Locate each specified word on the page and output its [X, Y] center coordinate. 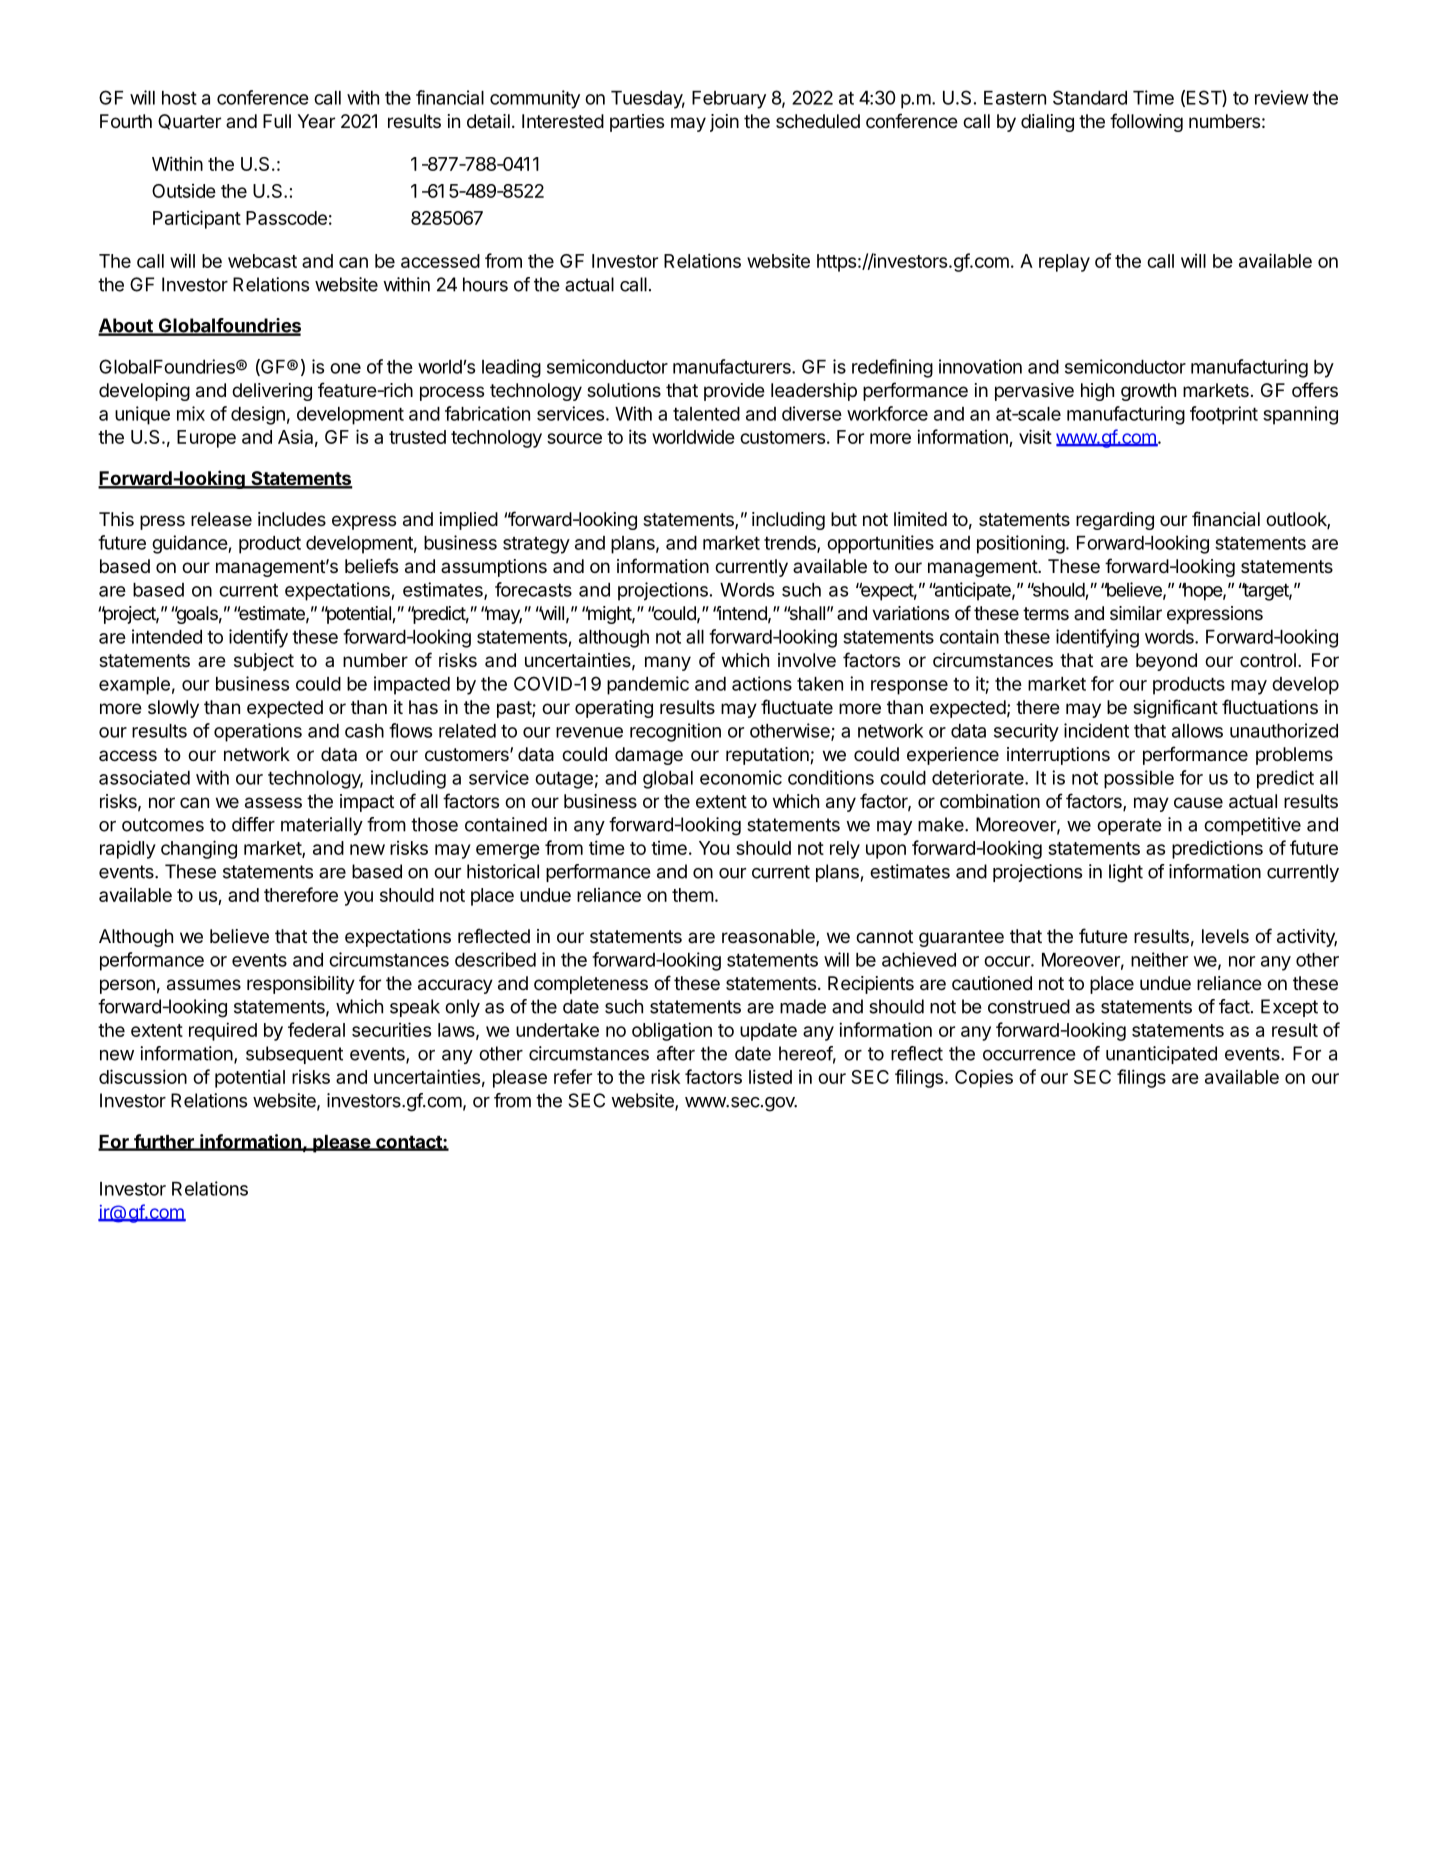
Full [277, 121]
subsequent [294, 1055]
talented [706, 414]
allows [1197, 731]
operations [258, 732]
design [258, 415]
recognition [675, 732]
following [1146, 122]
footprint [1224, 415]
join [724, 123]
